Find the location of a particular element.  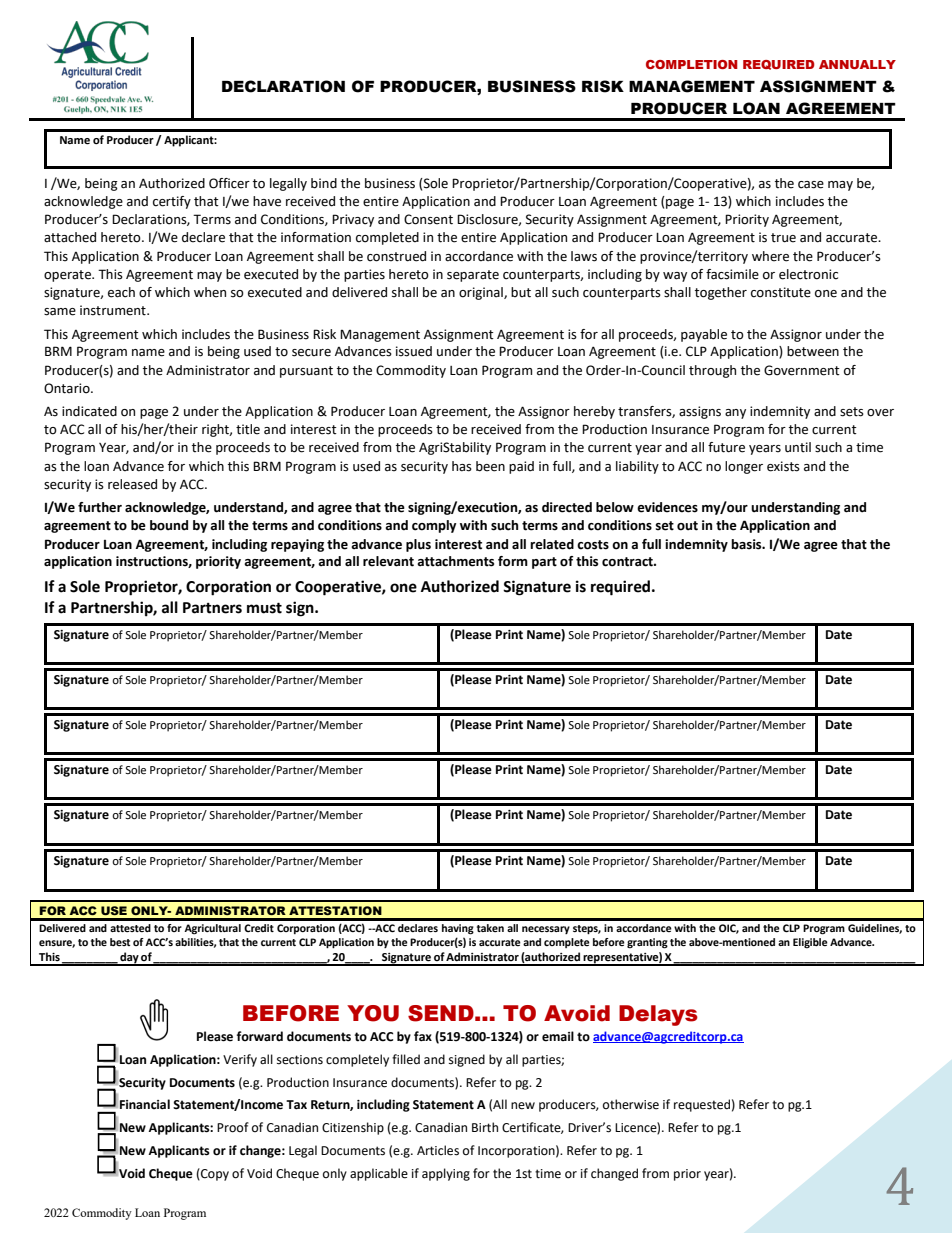

must is located at coordinates (264, 608).
